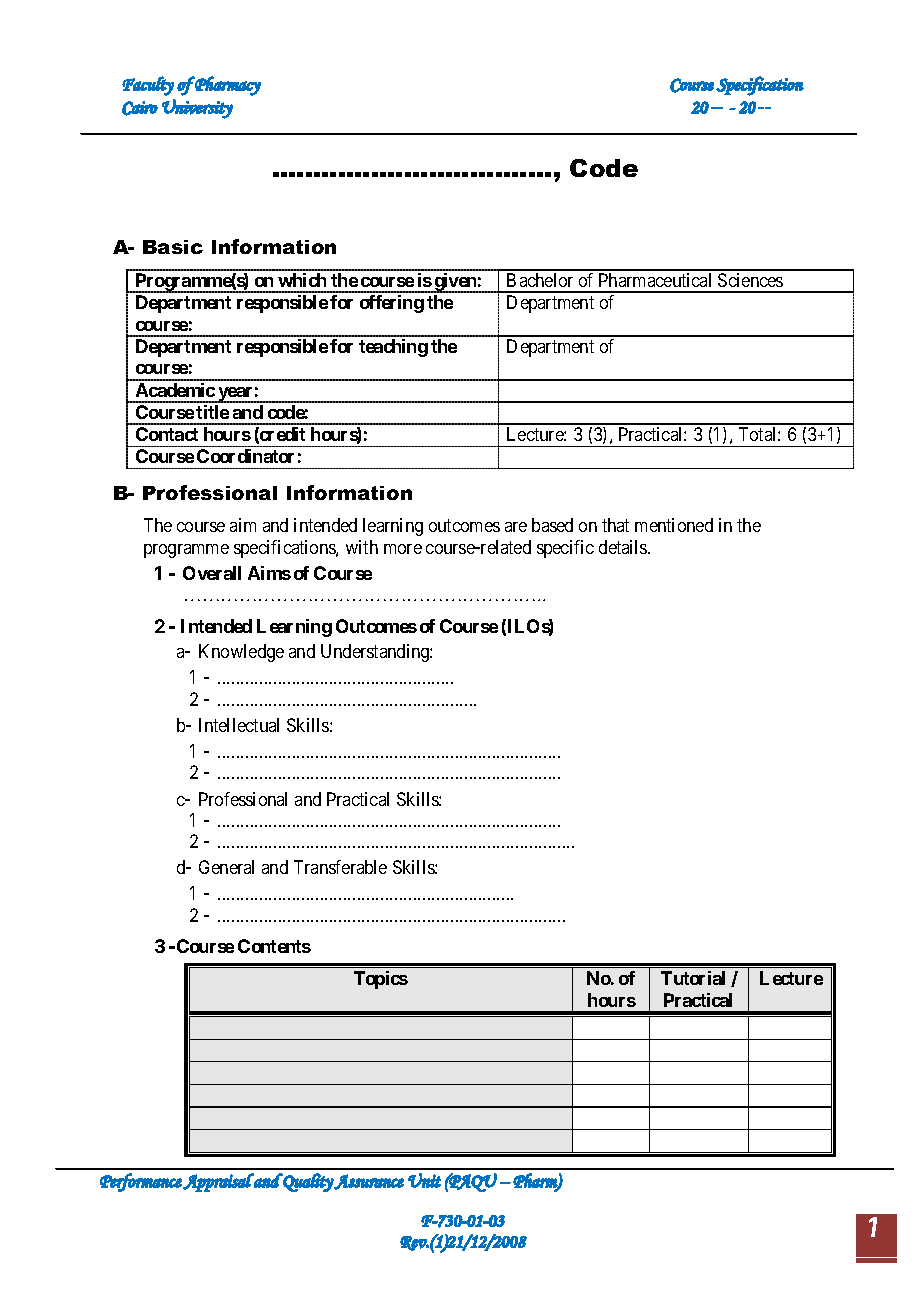 The height and width of the screenshot is (1308, 924). I want to click on Performance, so click(141, 1182).
